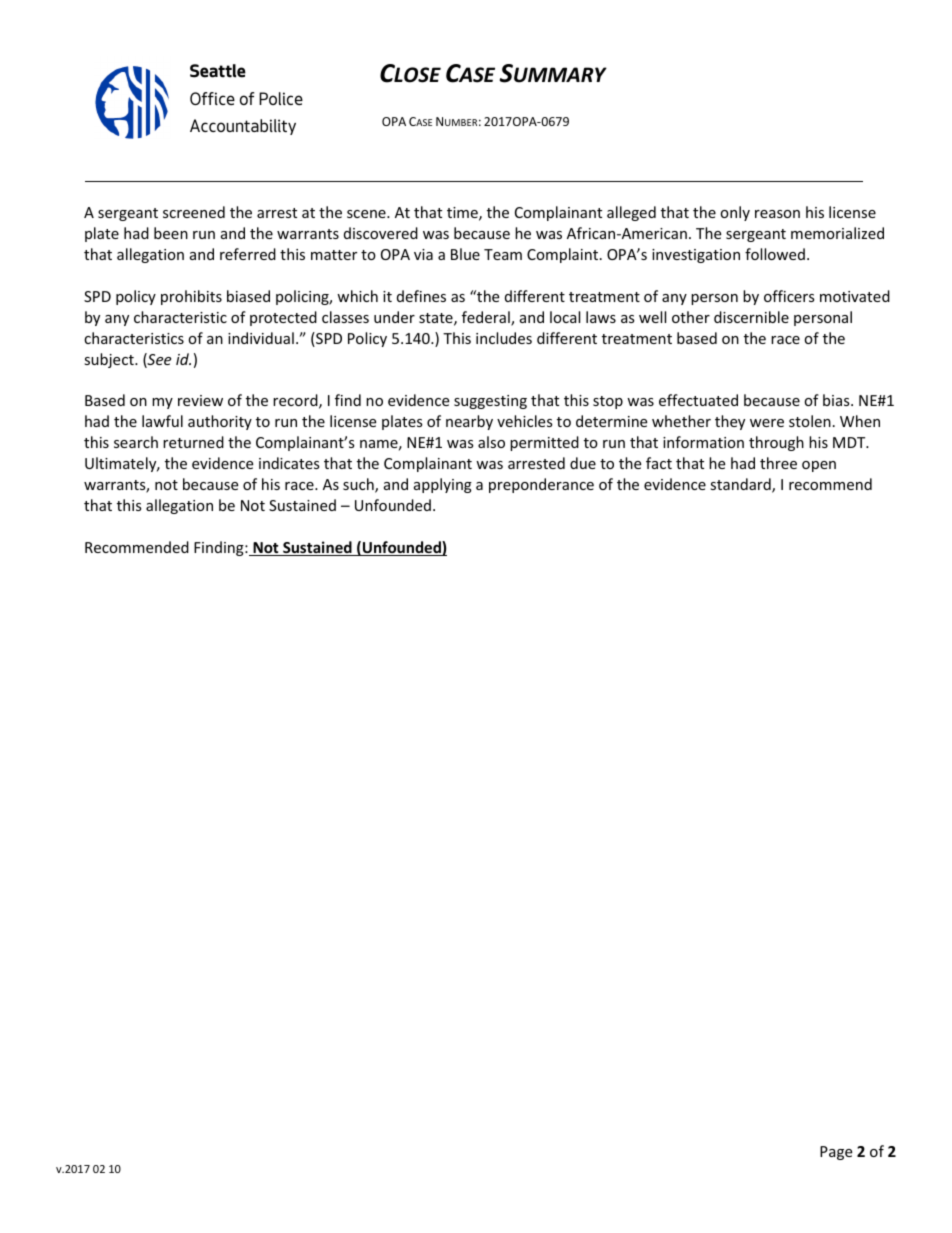 This document has width=952, height=1233. I want to click on applying, so click(443, 485).
